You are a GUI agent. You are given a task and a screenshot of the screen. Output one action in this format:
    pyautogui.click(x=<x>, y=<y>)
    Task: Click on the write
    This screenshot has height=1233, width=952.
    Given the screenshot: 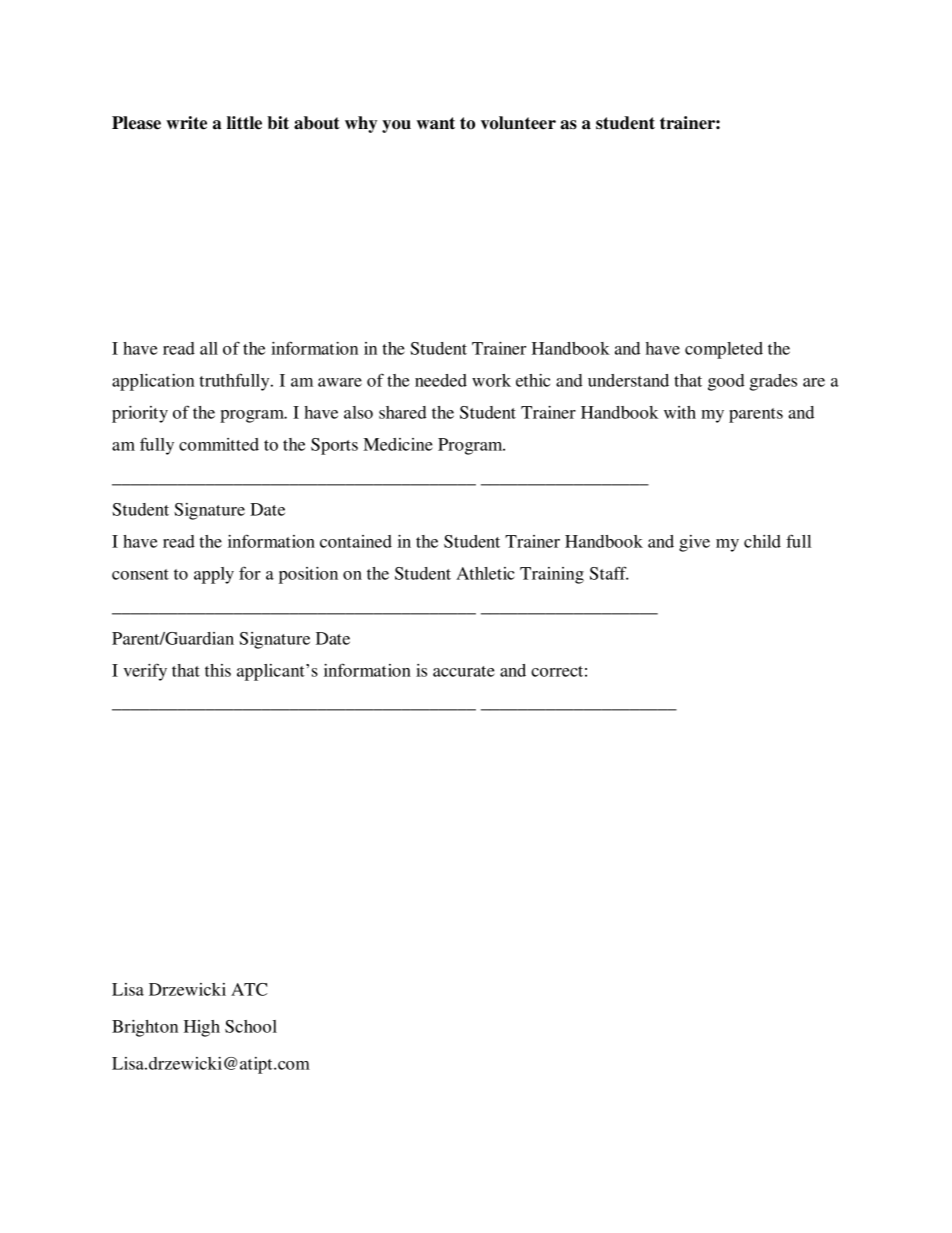 What is the action you would take?
    pyautogui.click(x=186, y=123)
